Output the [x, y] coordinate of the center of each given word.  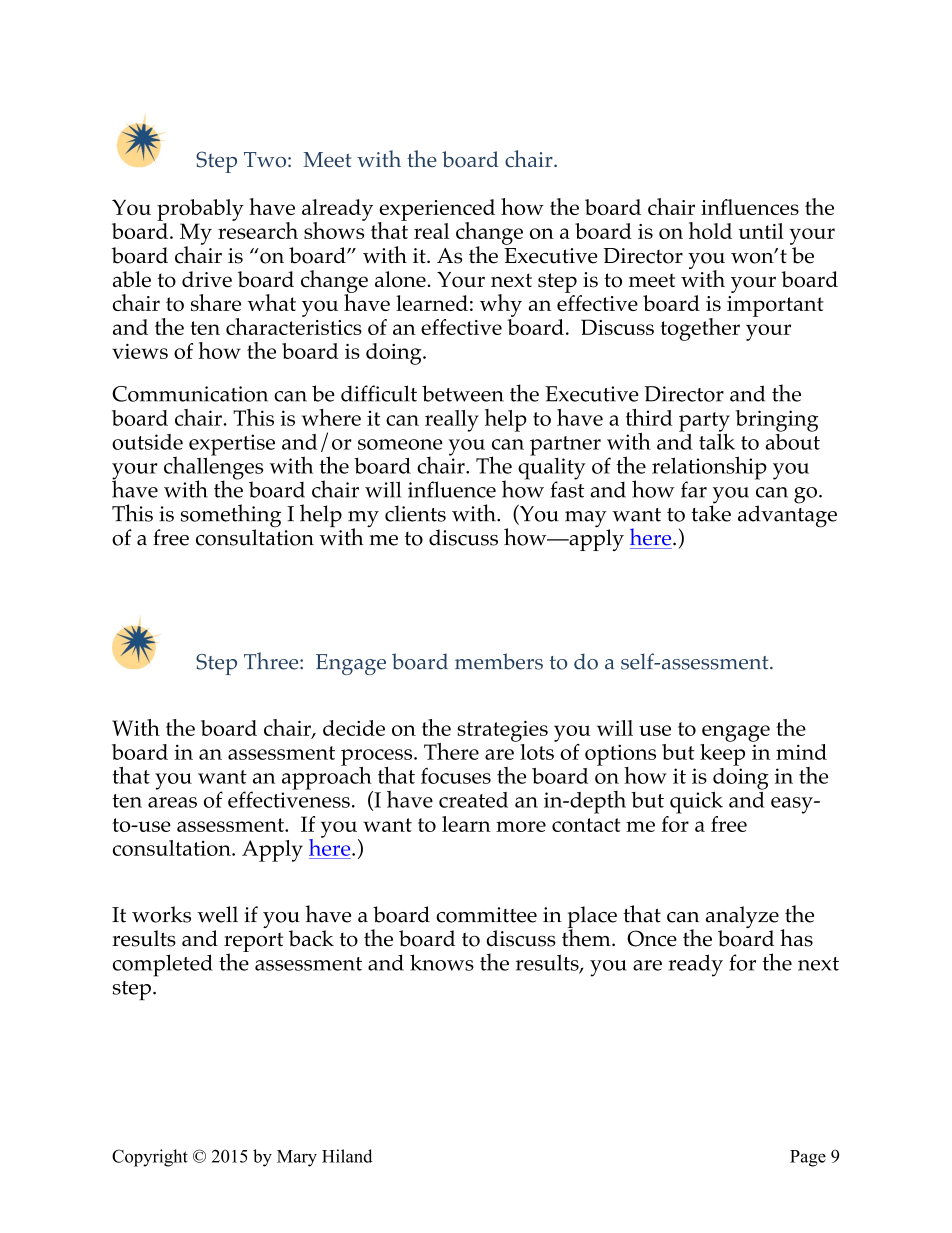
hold [710, 230]
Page [808, 1158]
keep [722, 753]
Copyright [150, 1158]
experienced [436, 211]
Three [272, 661]
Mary [297, 1158]
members [499, 661]
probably [200, 210]
